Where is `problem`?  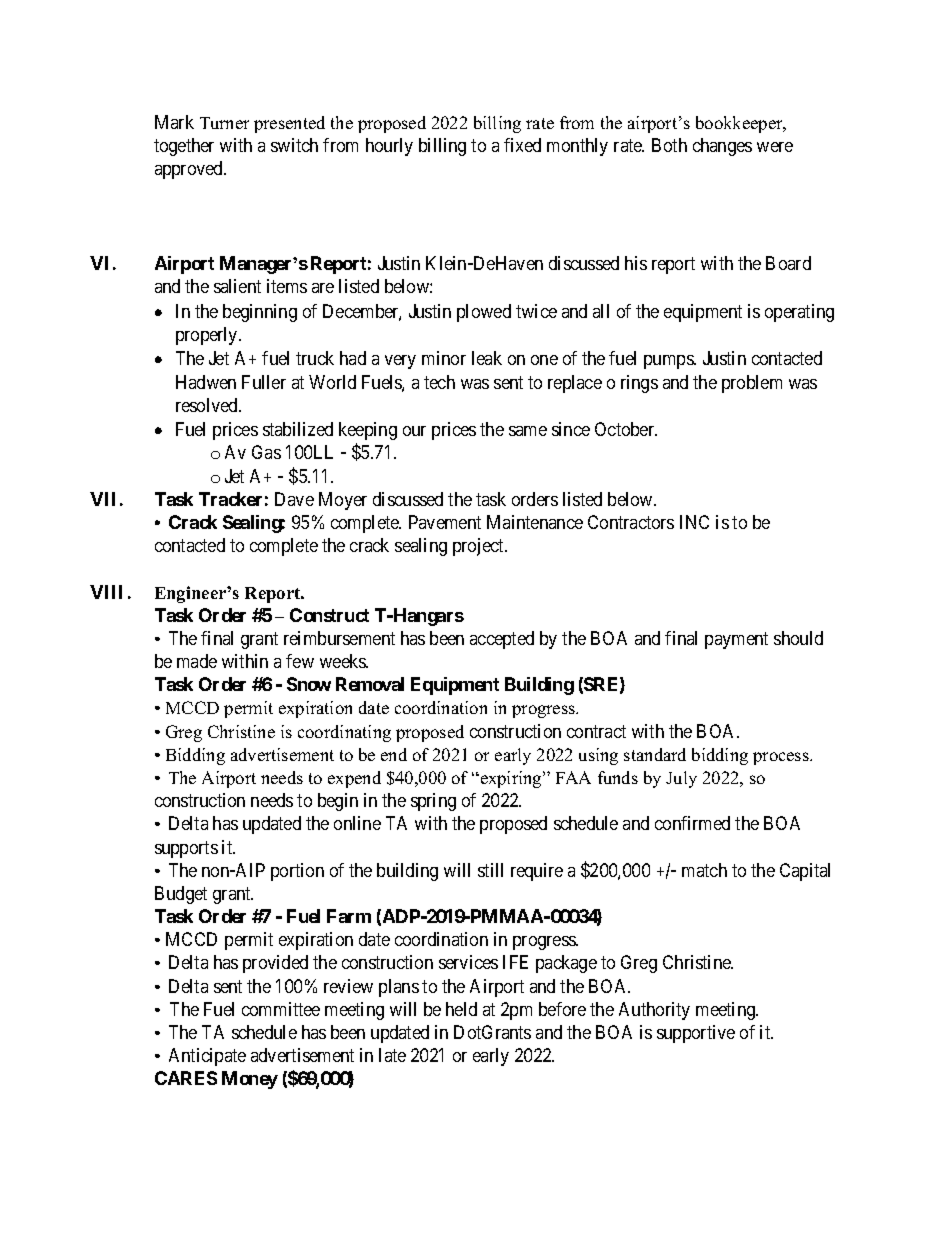 problem is located at coordinates (752, 384).
